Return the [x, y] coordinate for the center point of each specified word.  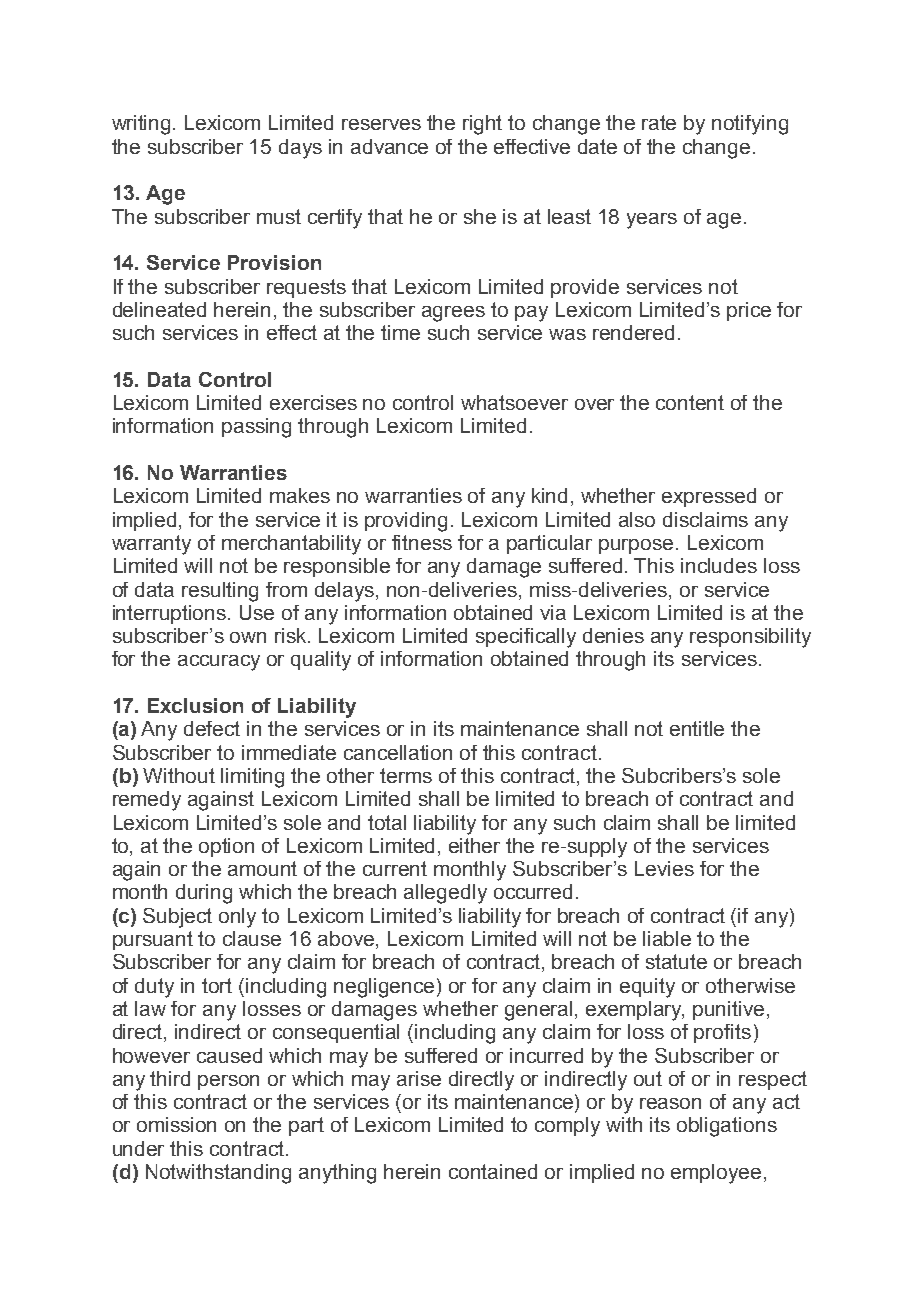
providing [406, 522]
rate [659, 122]
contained [493, 1171]
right [482, 125]
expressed [709, 497]
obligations [727, 1127]
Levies [664, 868]
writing [141, 125]
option [226, 847]
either [474, 845]
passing [256, 428]
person [228, 1082]
